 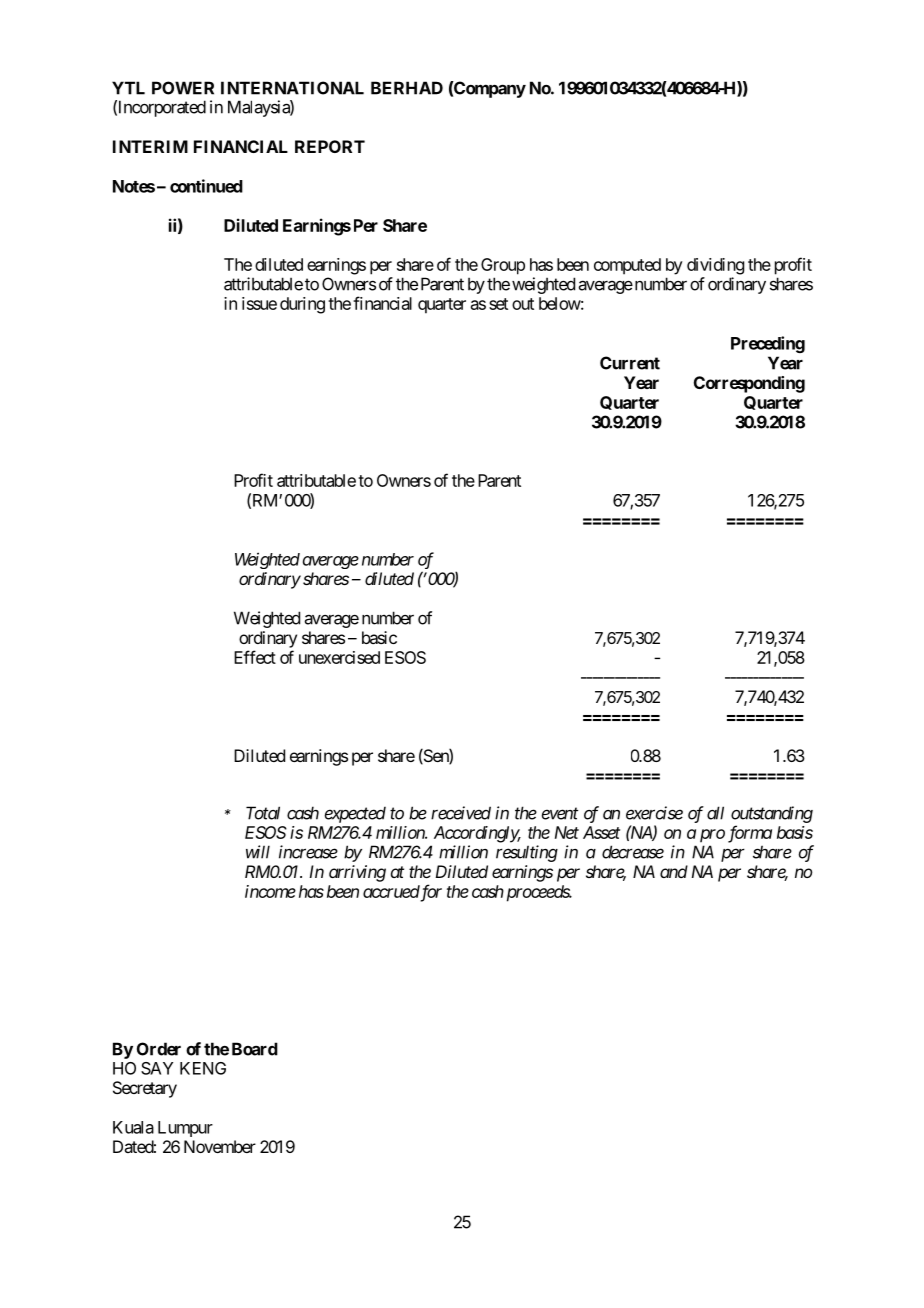 What do you see at coordinates (255, 1049) in the image?
I see `Board` at bounding box center [255, 1049].
